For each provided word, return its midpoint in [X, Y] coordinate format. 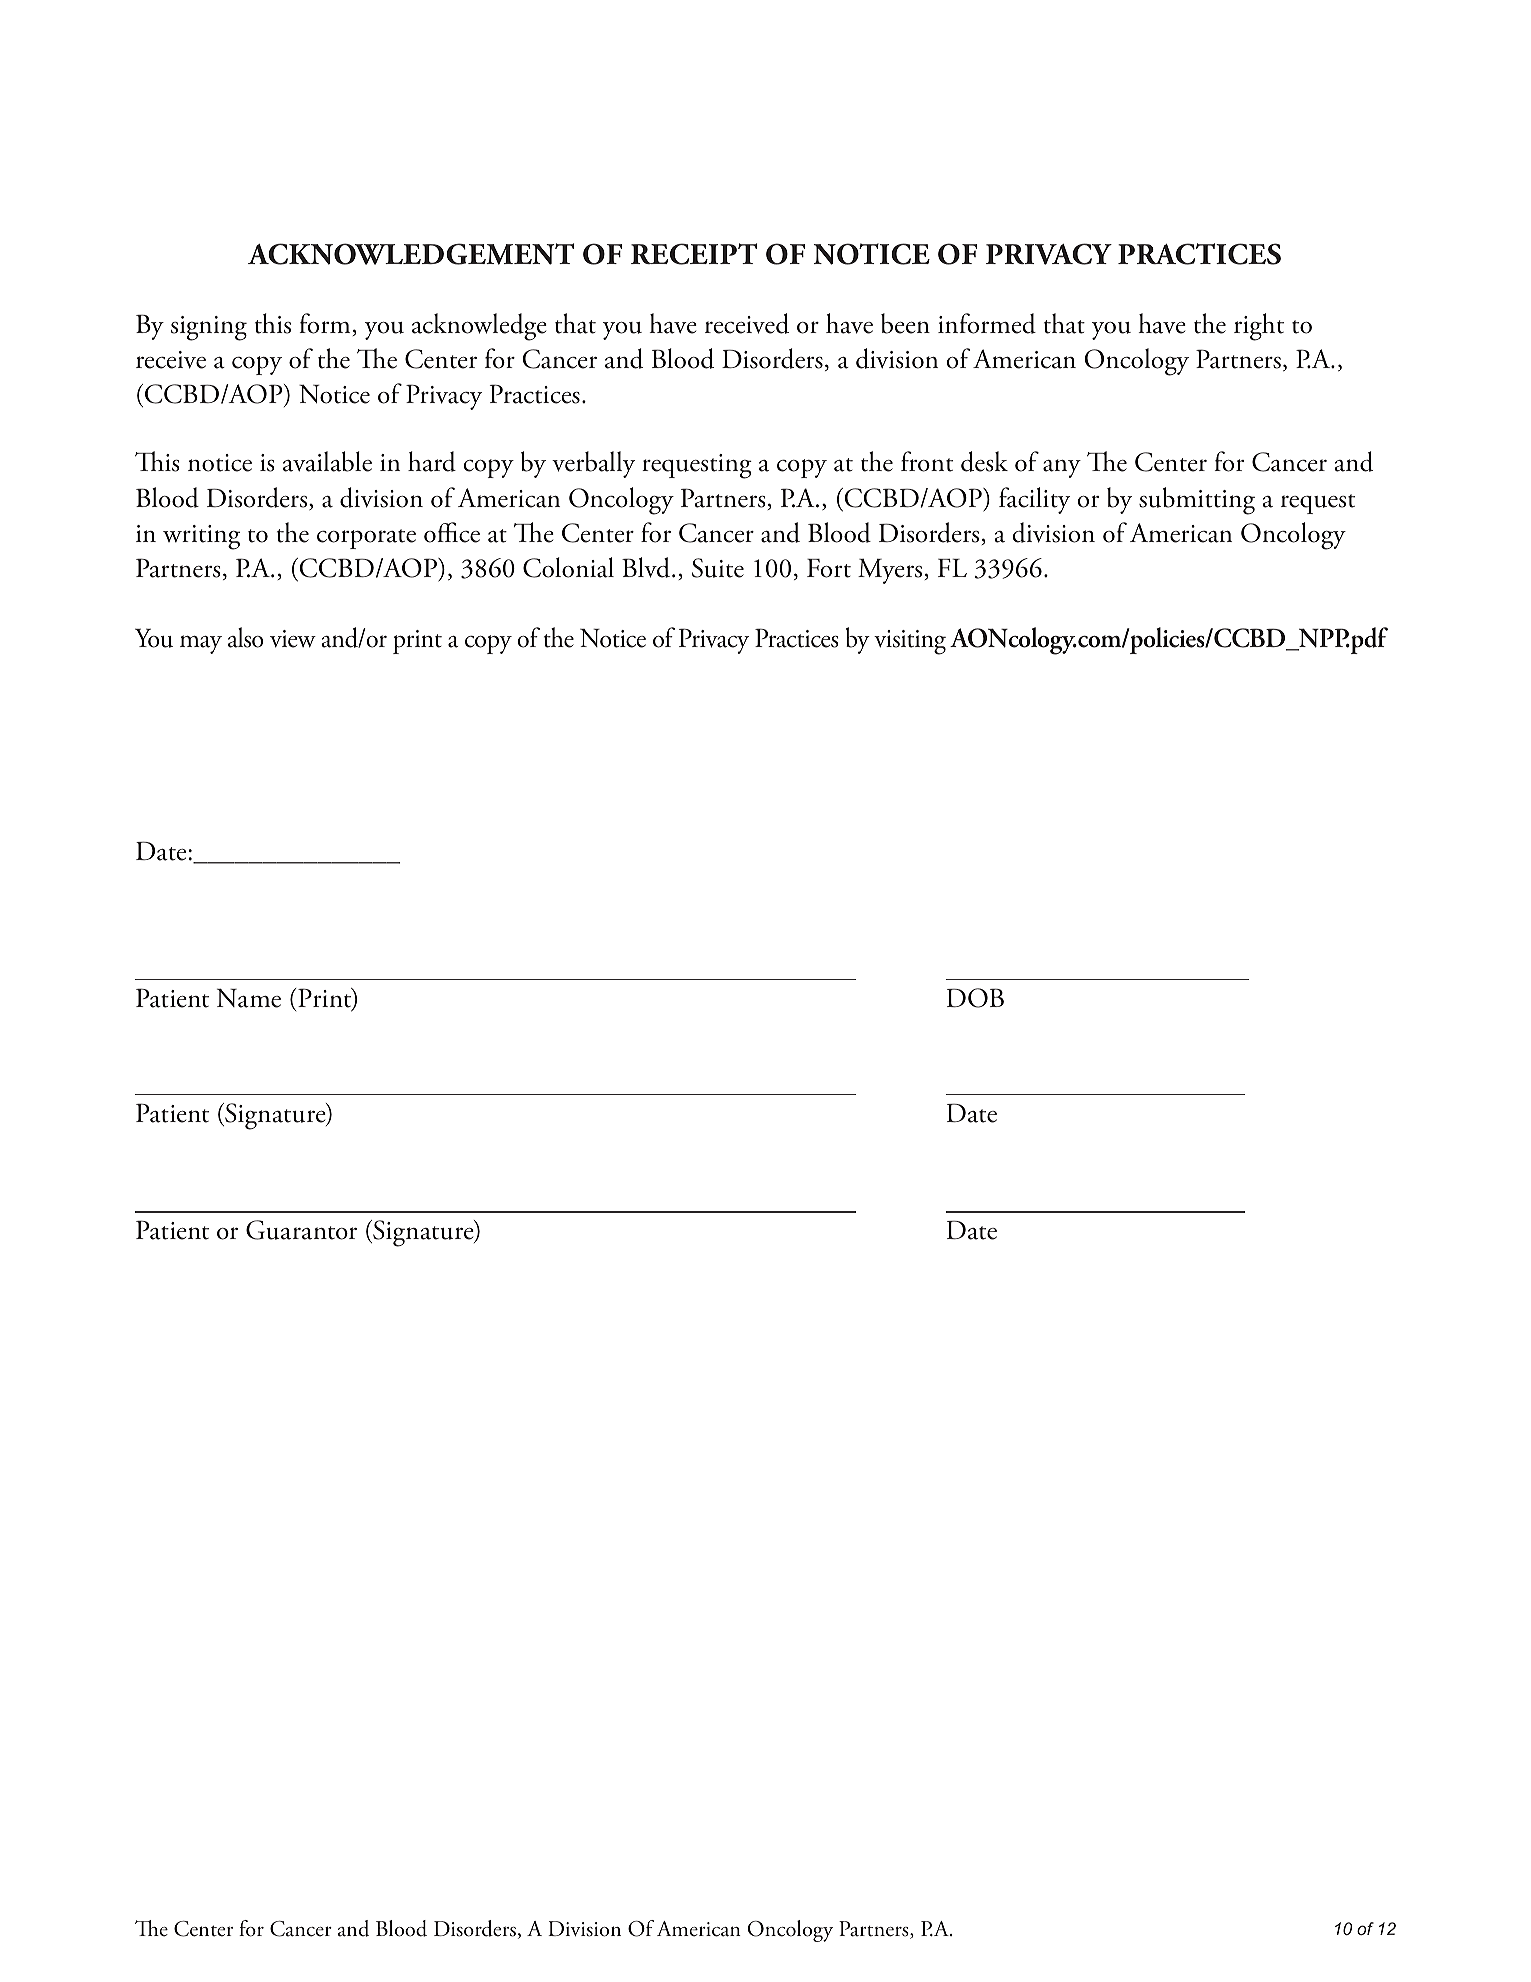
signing [209, 328]
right [1259, 327]
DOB [975, 998]
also [246, 637]
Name [249, 998]
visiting [910, 642]
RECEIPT [694, 254]
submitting [1197, 501]
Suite [718, 568]
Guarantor [301, 1230]
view [293, 639]
